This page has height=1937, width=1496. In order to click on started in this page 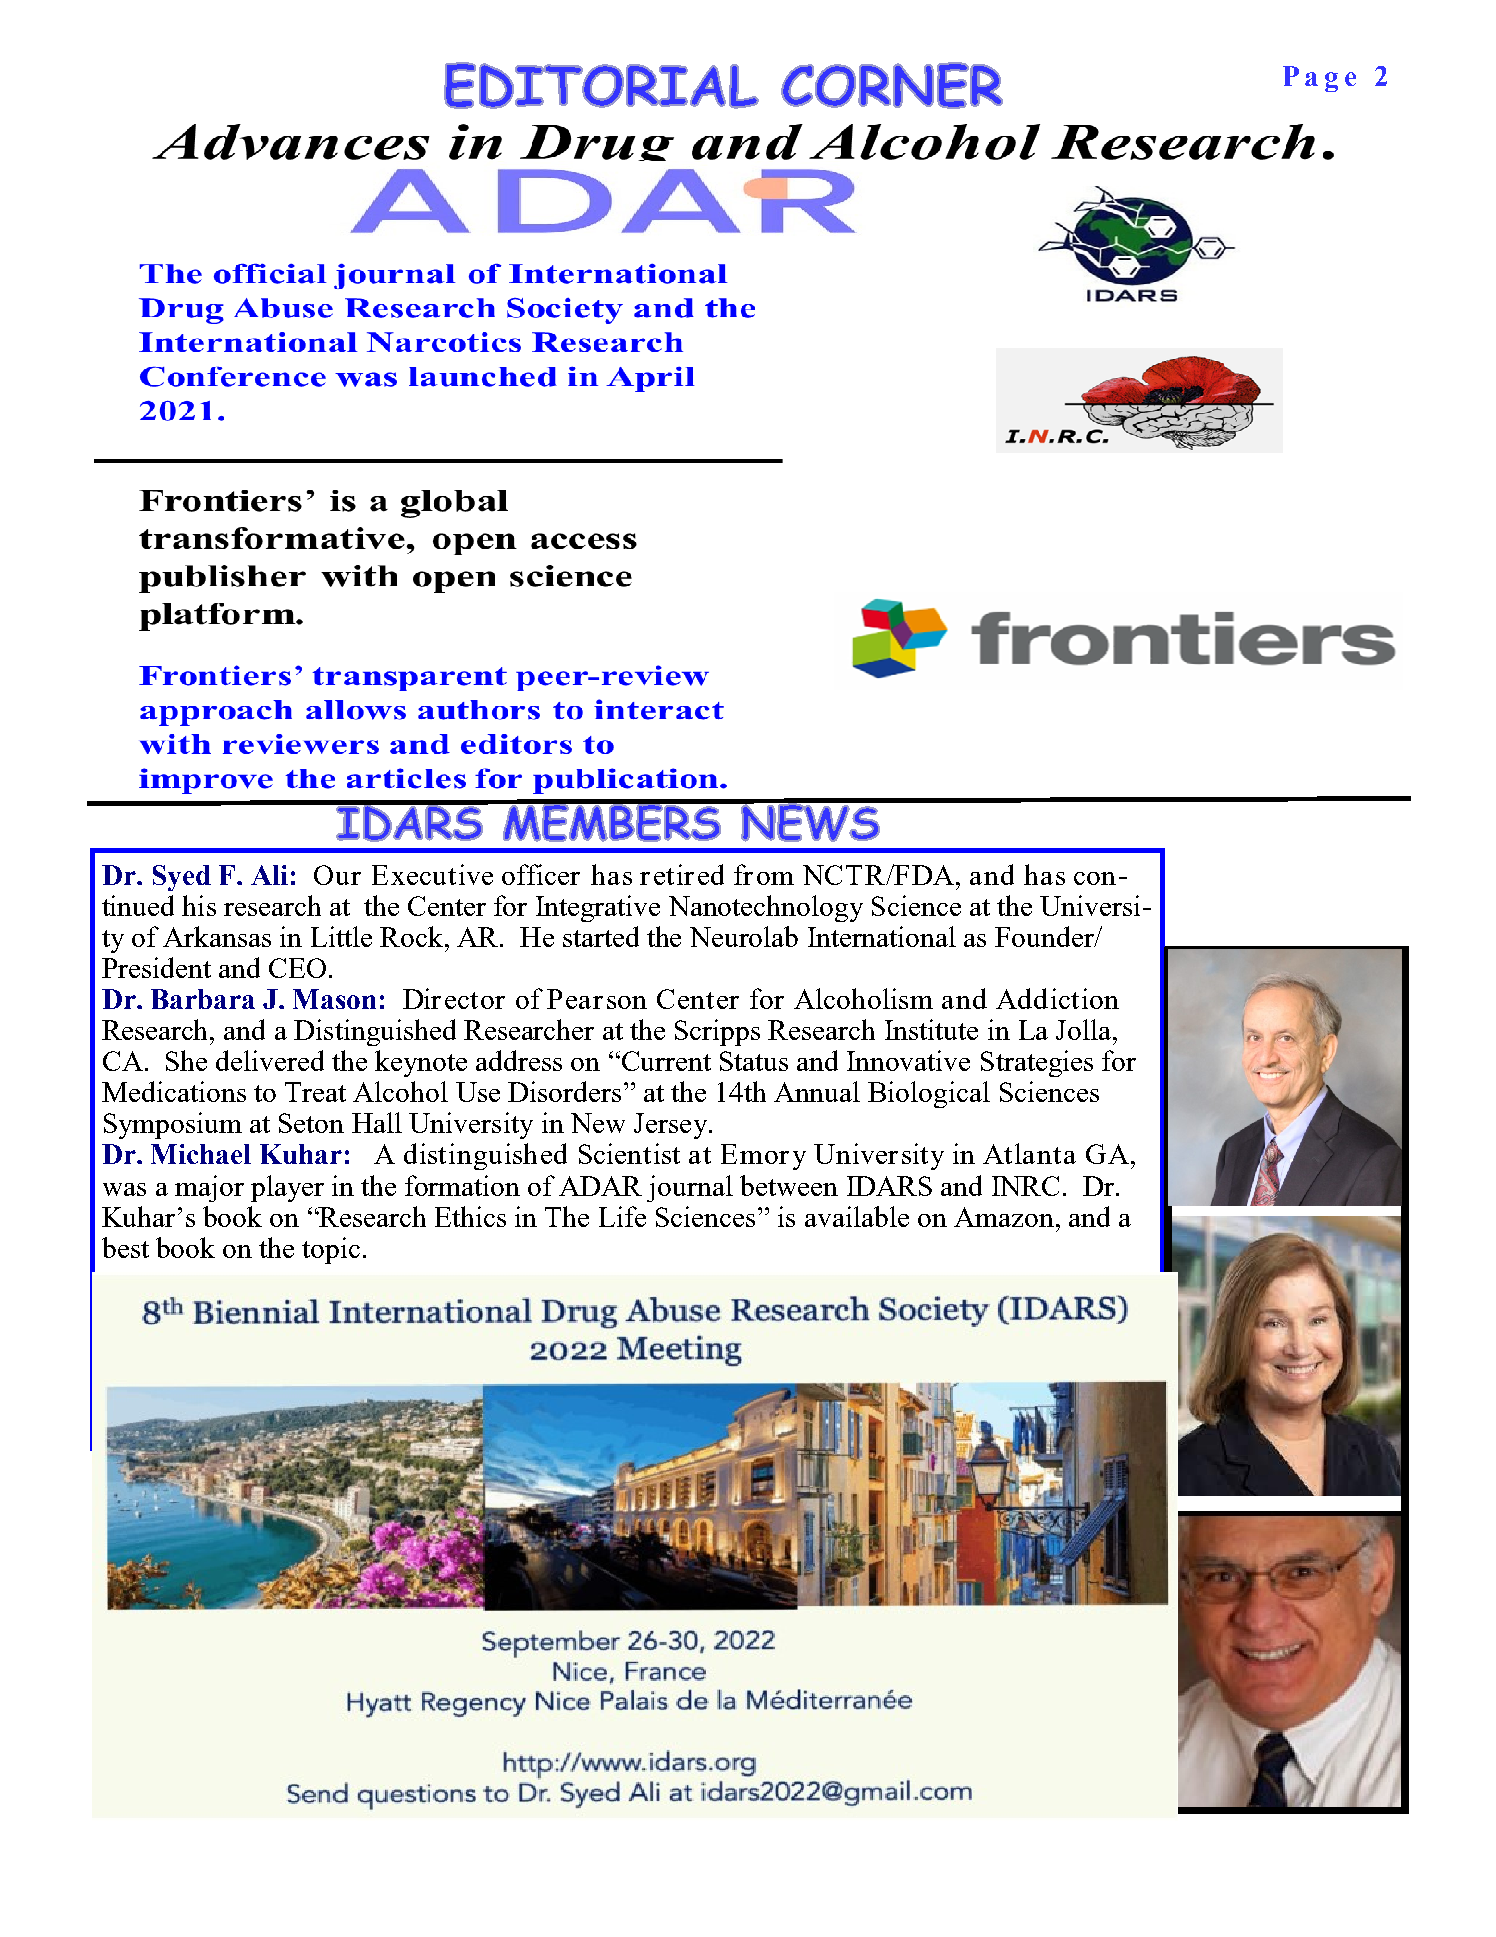, I will do `click(601, 936)`.
